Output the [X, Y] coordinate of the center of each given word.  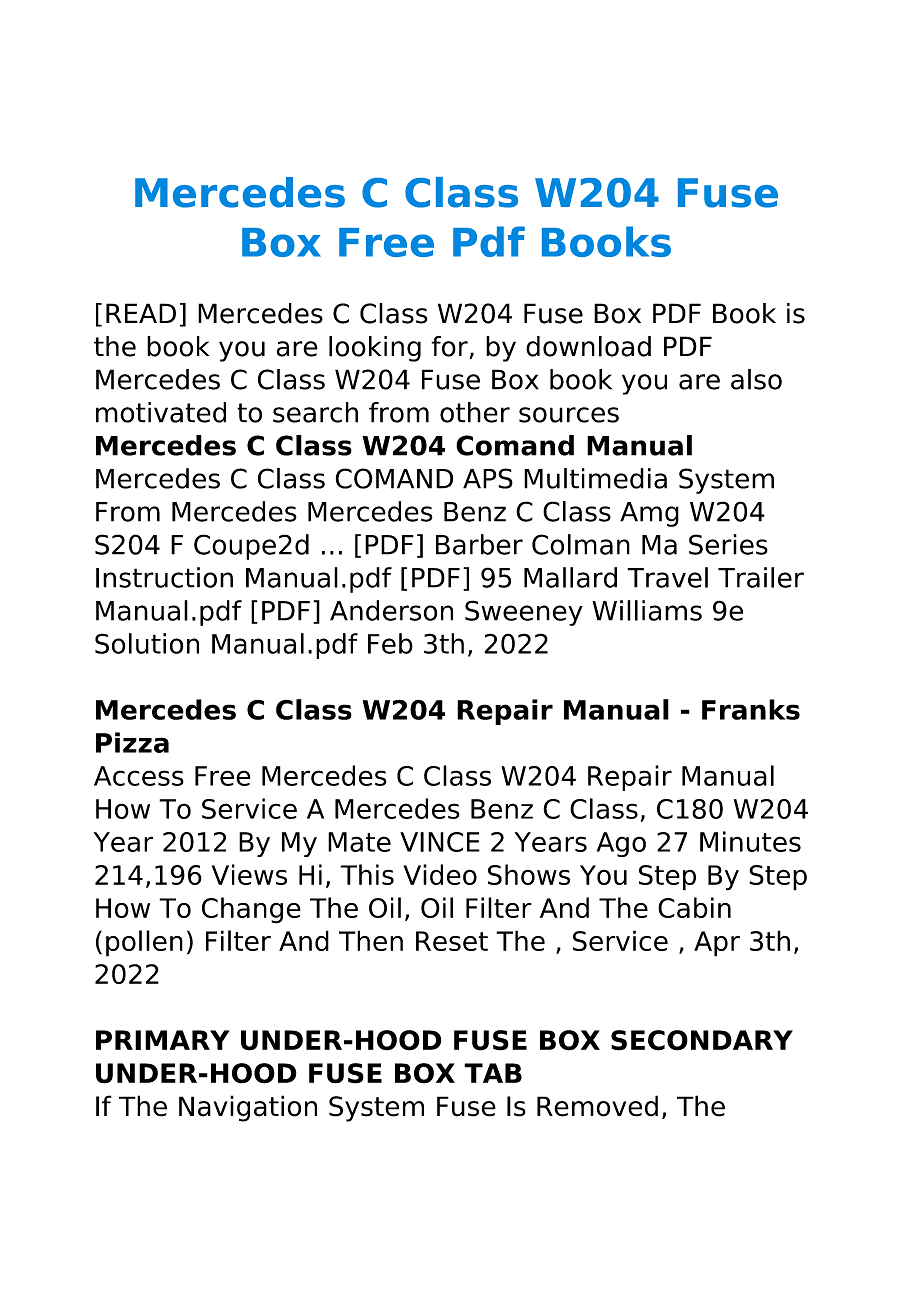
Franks [751, 709]
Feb [390, 643]
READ [141, 313]
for [449, 346]
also [756, 379]
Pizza [132, 742]
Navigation [248, 1108]
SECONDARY [702, 1040]
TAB [493, 1073]
